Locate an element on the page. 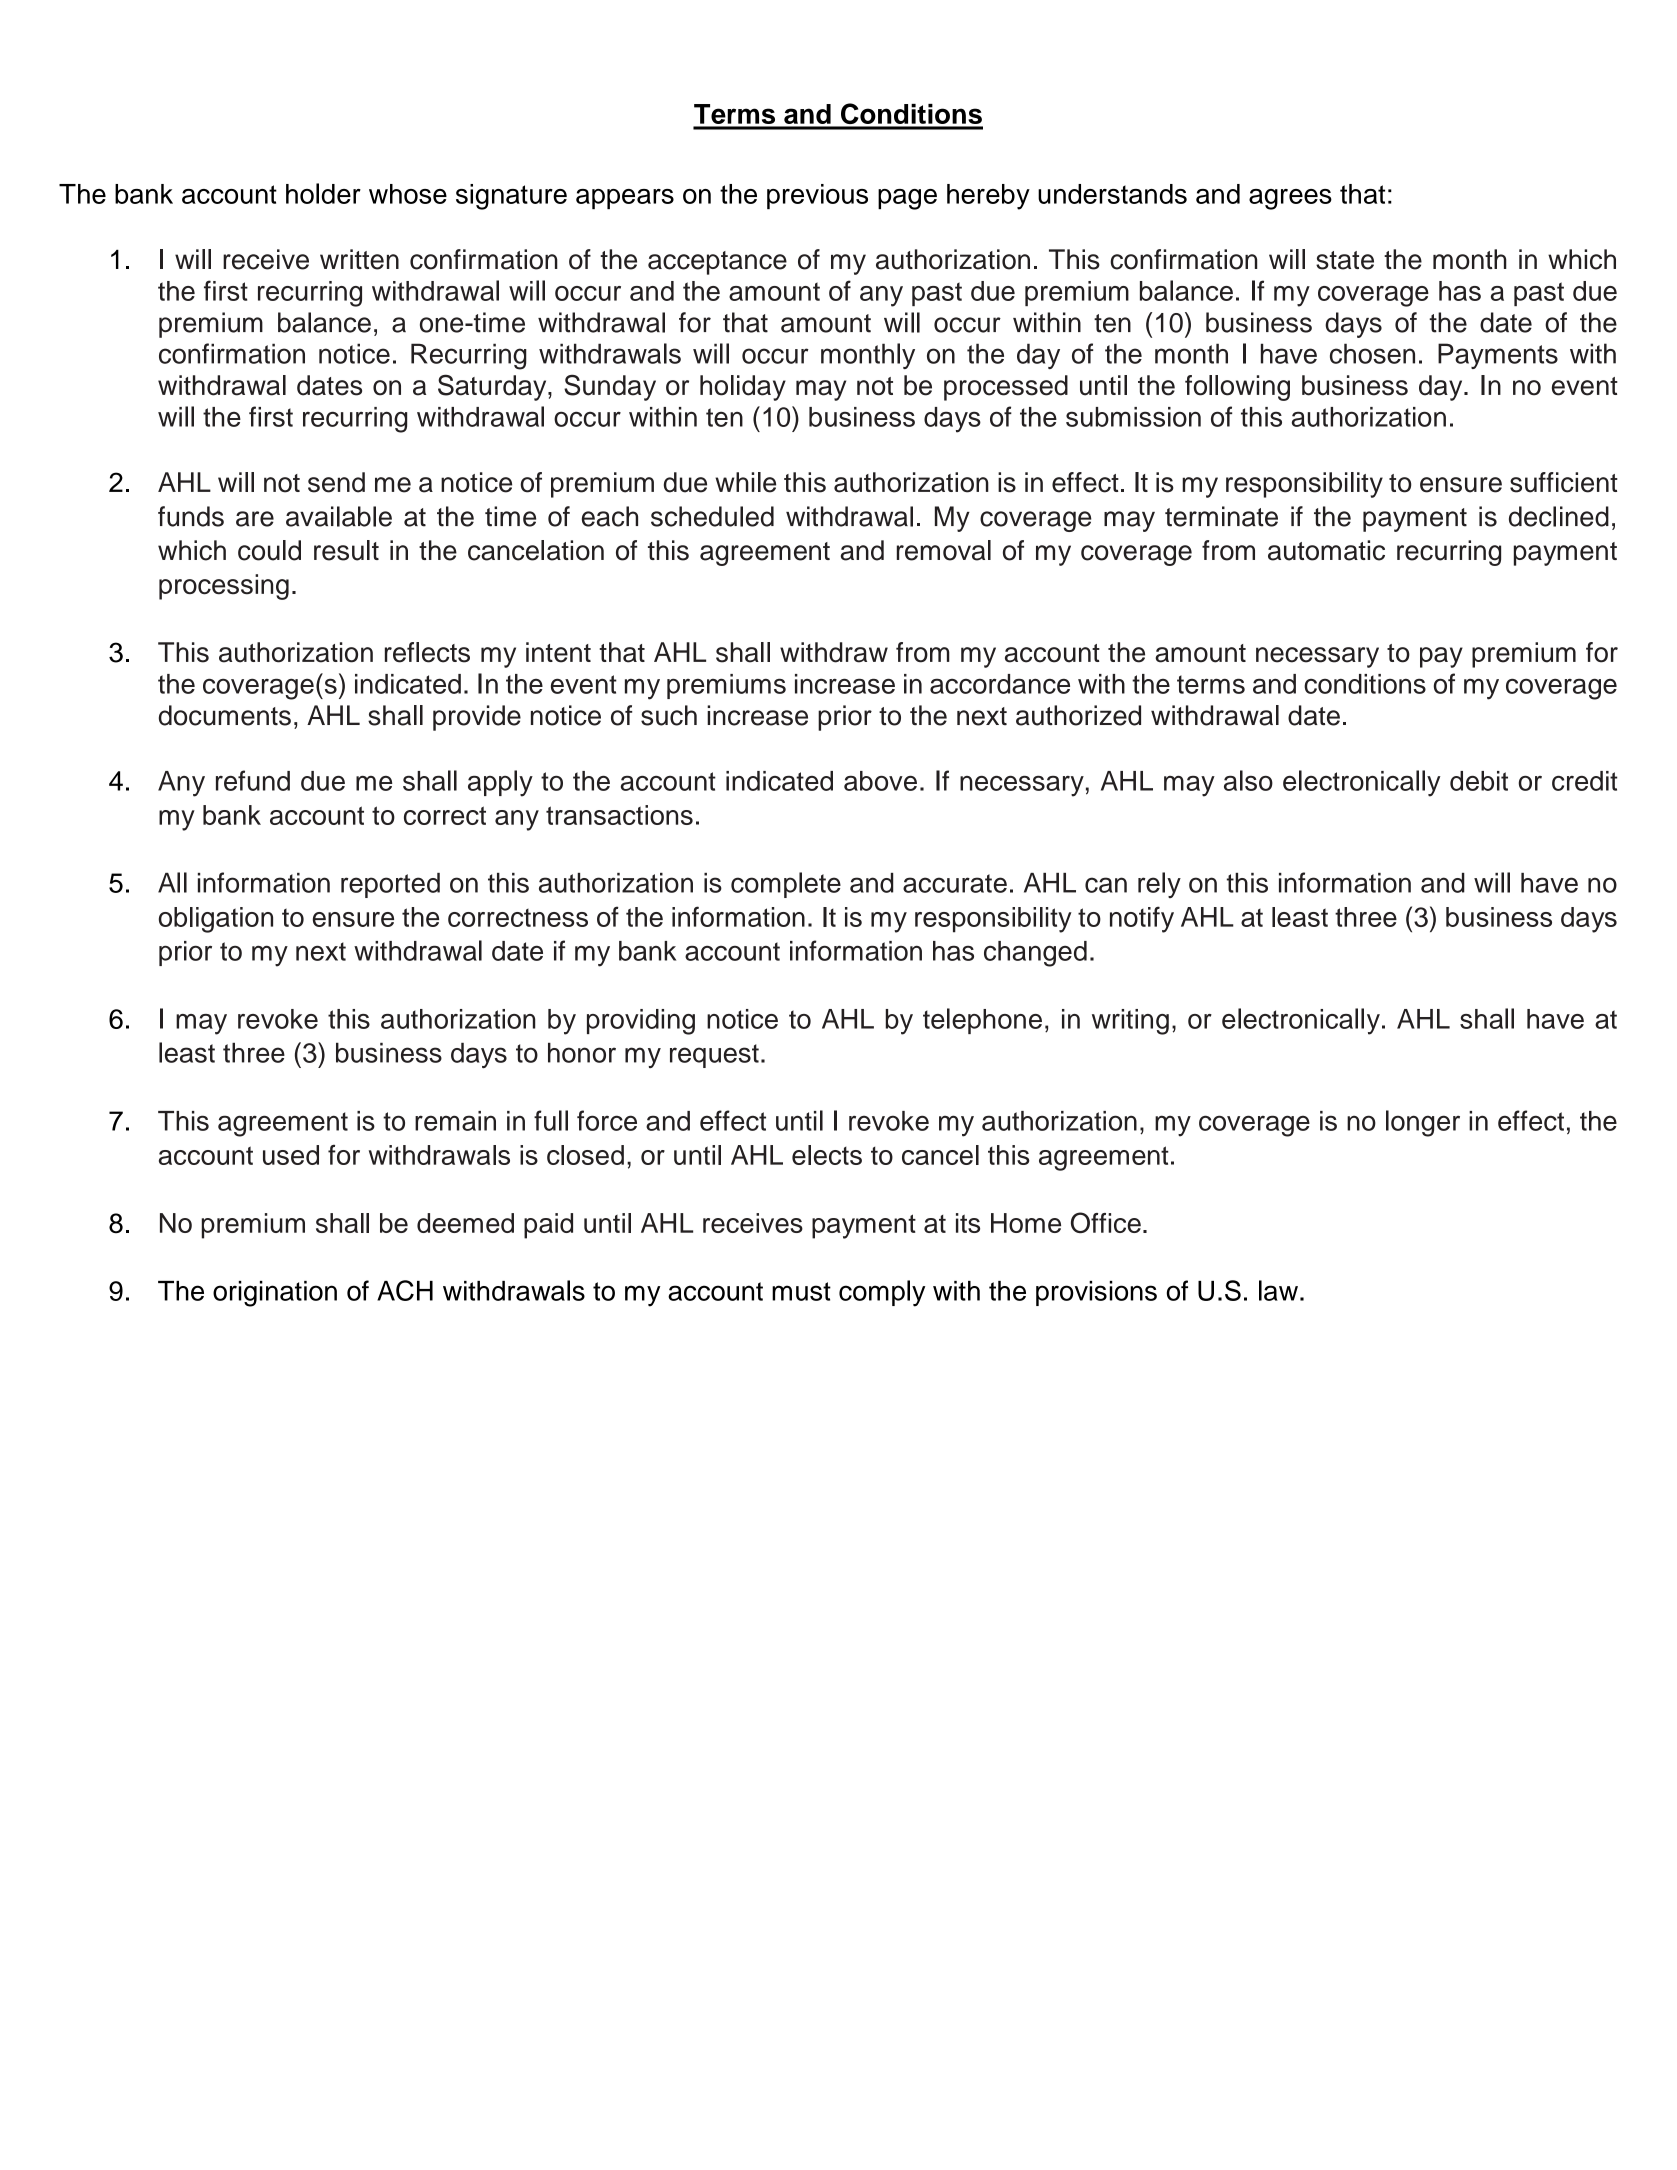 The height and width of the document is (2170, 1677). written is located at coordinates (359, 259).
